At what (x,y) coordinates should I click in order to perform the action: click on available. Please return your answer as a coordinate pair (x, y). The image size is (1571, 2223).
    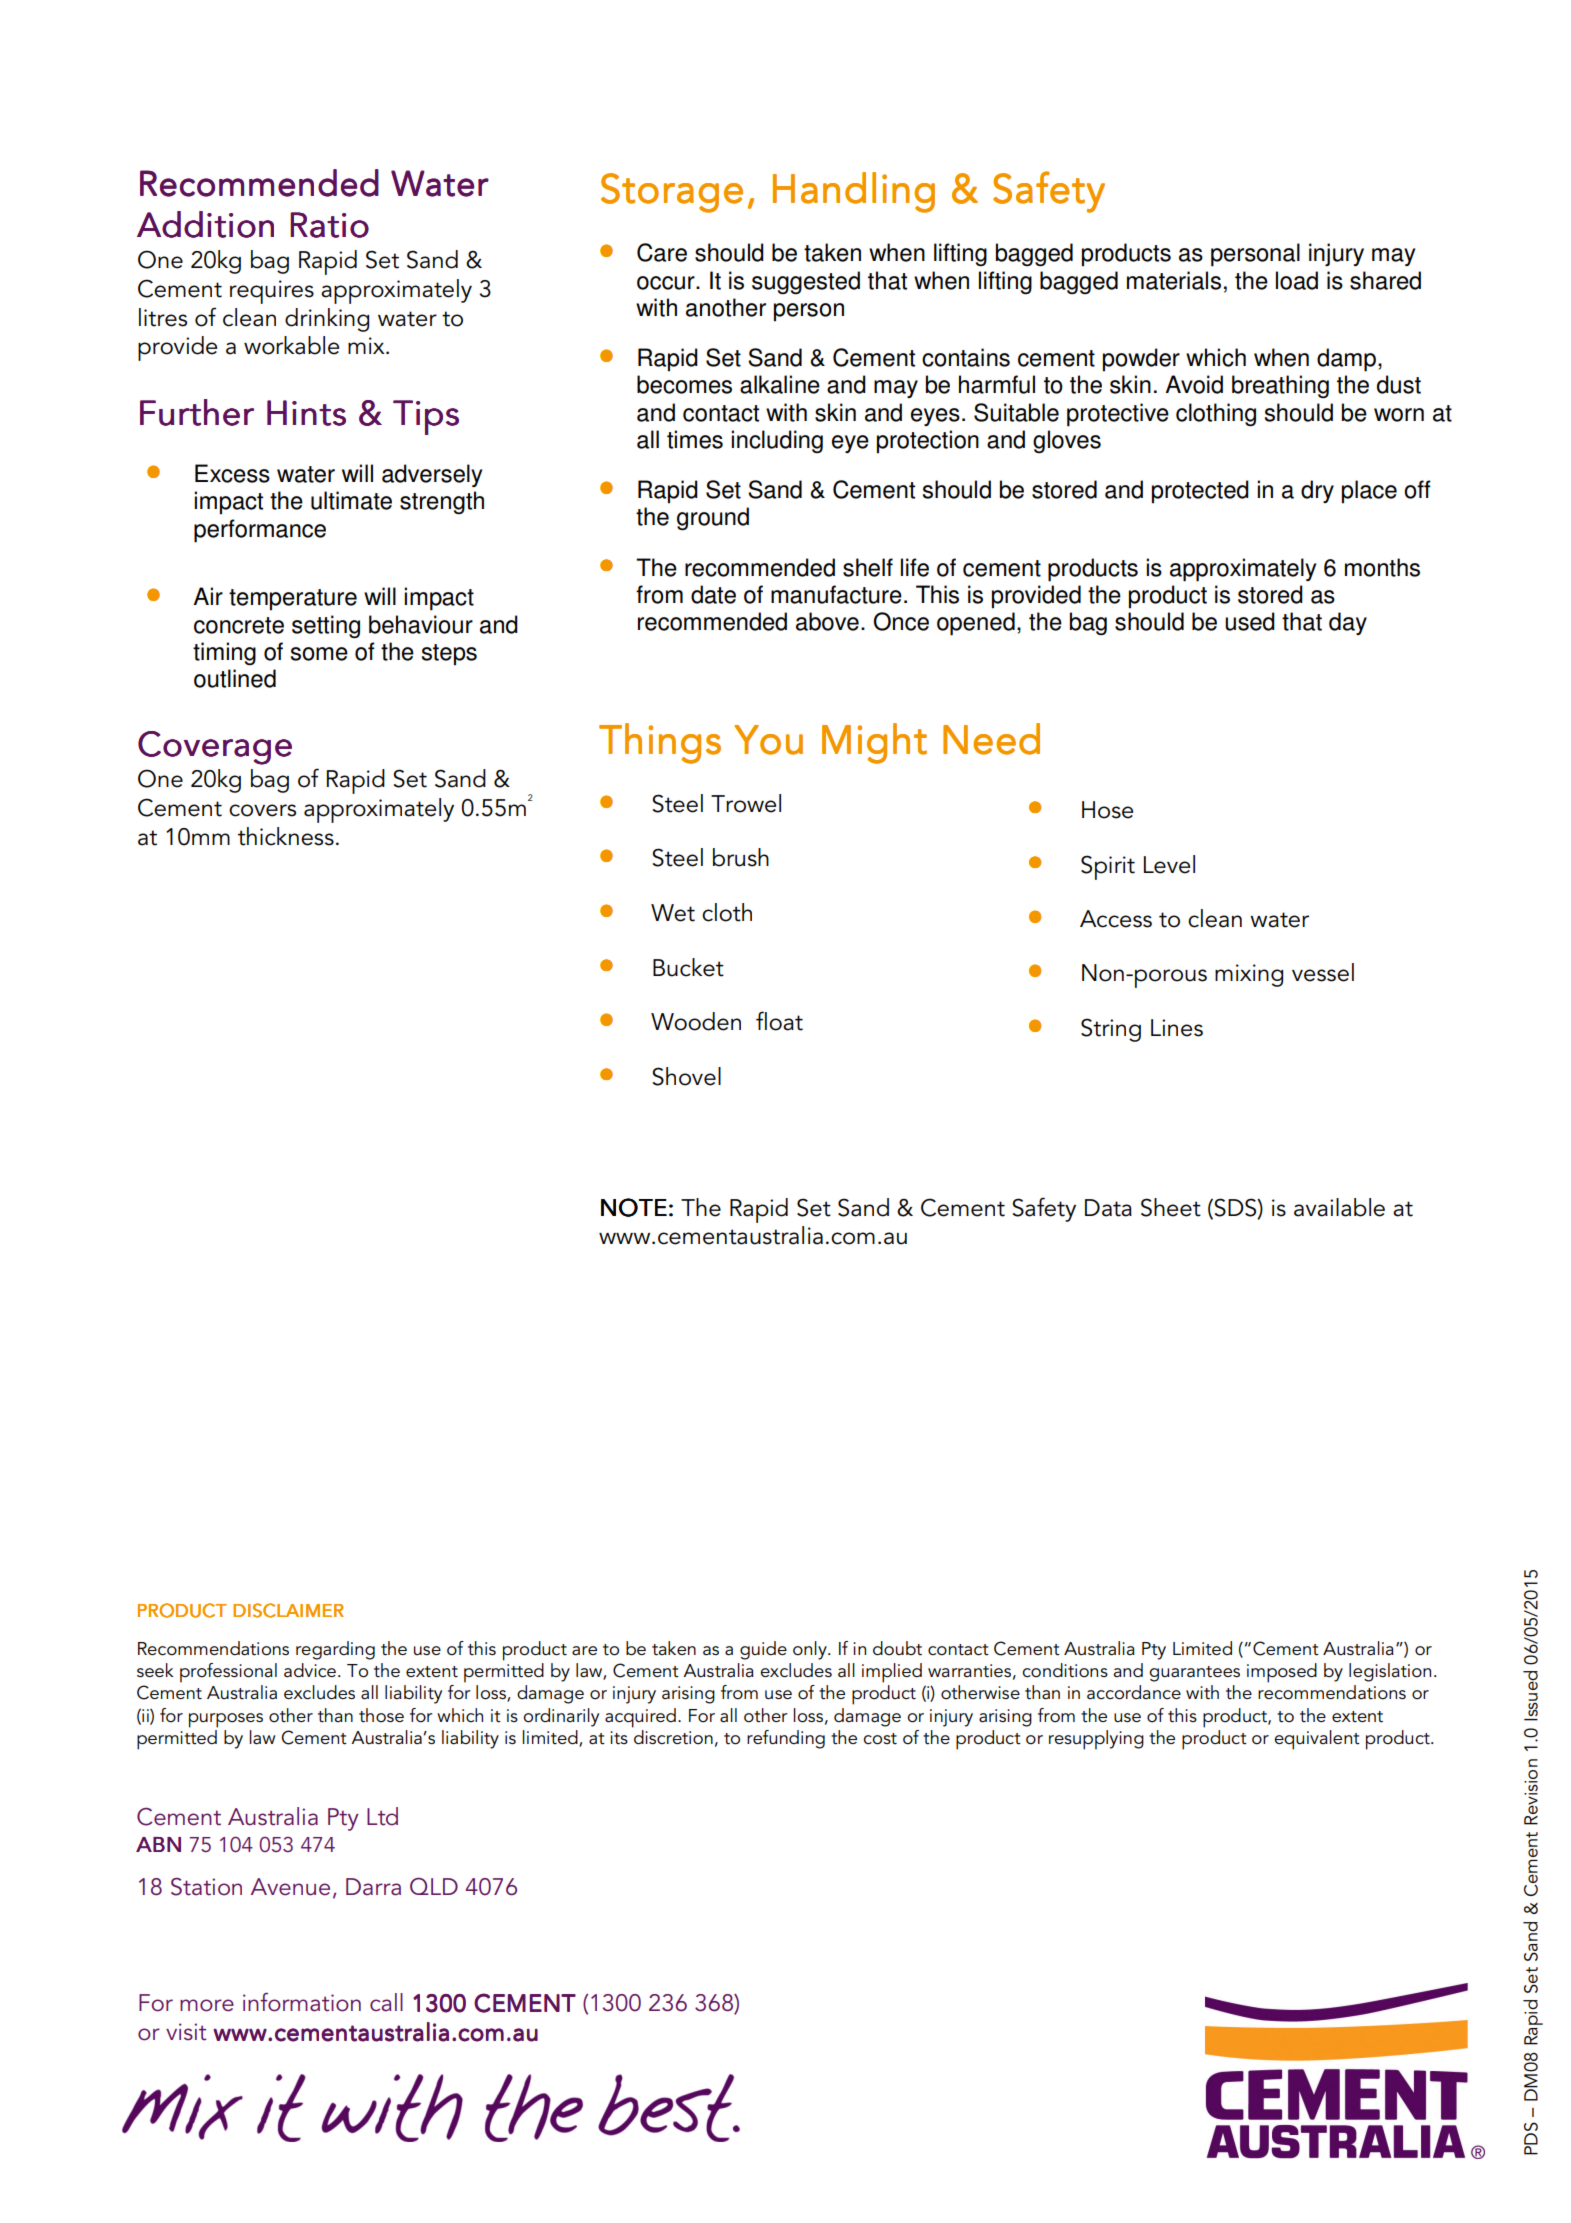
    Looking at the image, I should click on (1339, 1207).
